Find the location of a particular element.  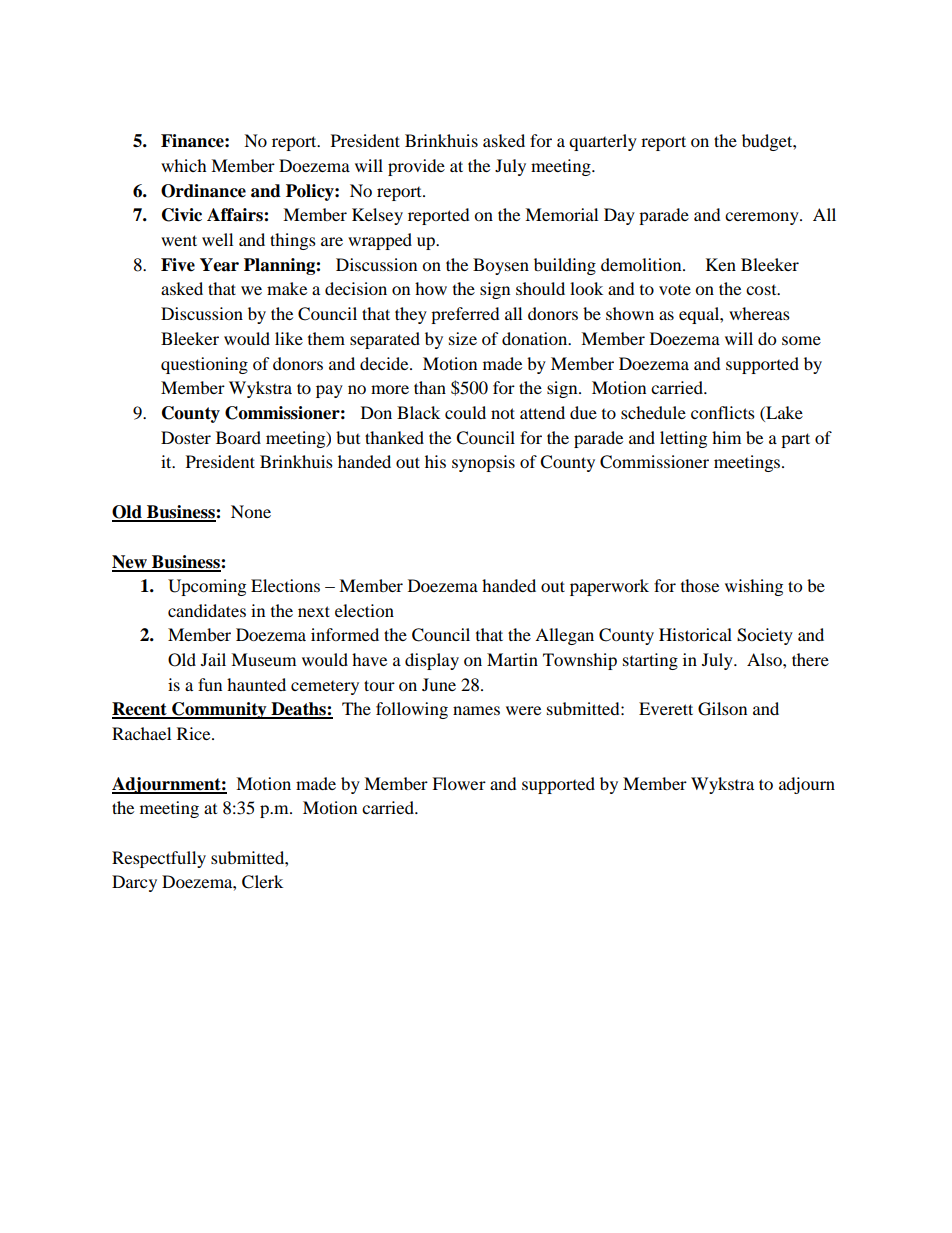

ceremony is located at coordinates (763, 218).
